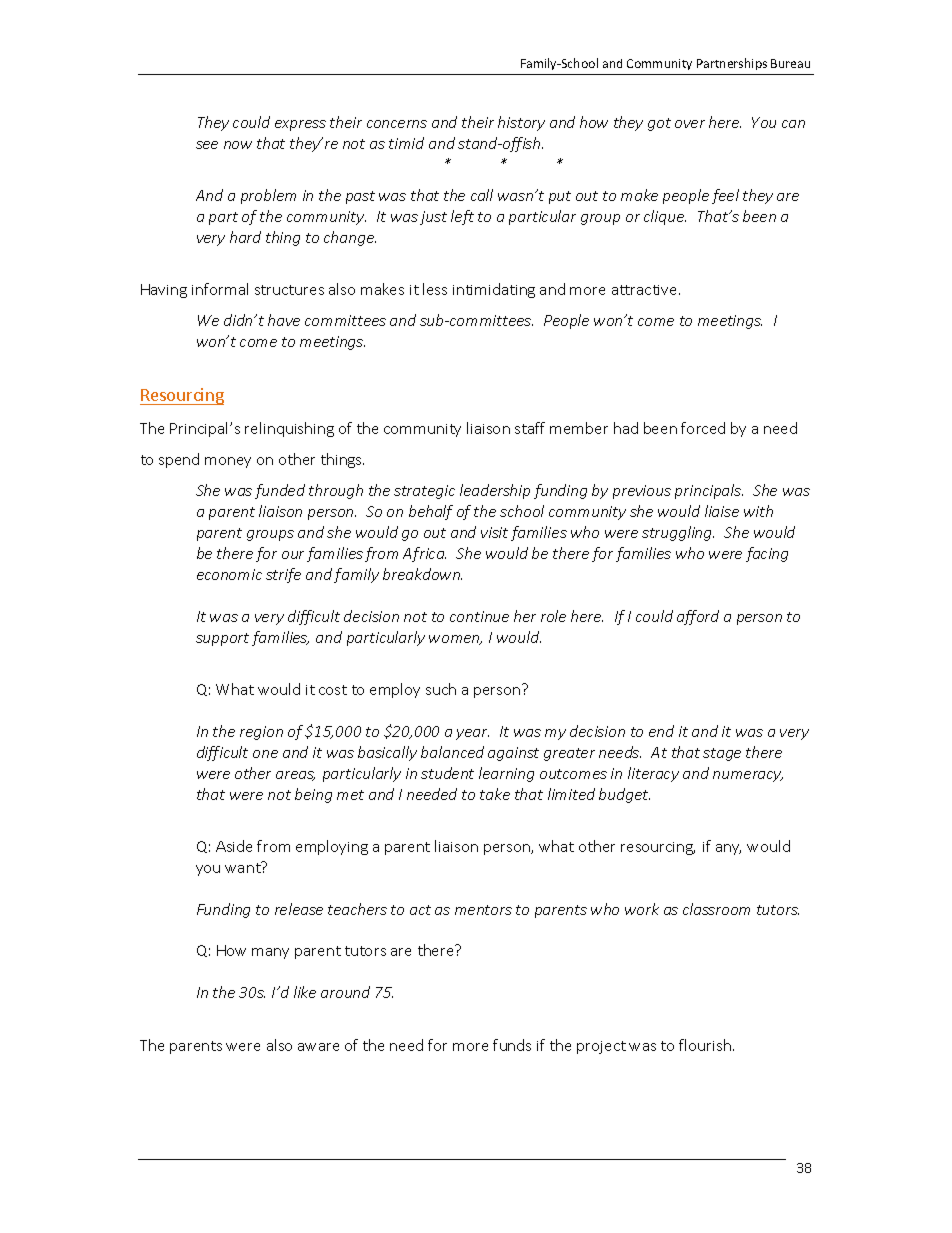 Image resolution: width=952 pixels, height=1233 pixels. I want to click on now, so click(238, 145).
